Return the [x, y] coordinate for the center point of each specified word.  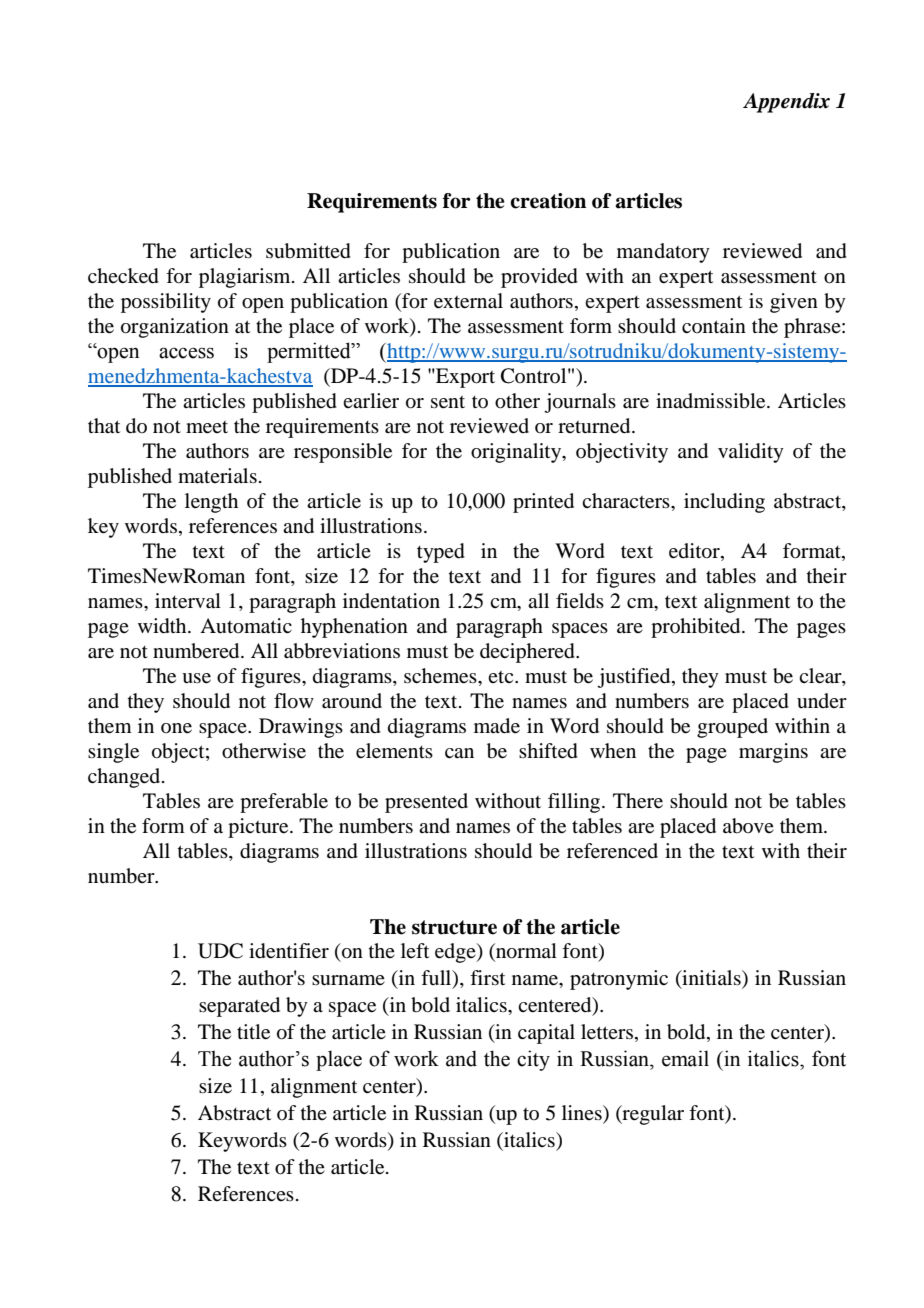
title [253, 1032]
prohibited [697, 628]
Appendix [786, 103]
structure [454, 927]
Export [464, 378]
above [748, 826]
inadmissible [712, 401]
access [186, 353]
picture [259, 828]
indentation [391, 601]
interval [188, 601]
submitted [308, 251]
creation [548, 201]
